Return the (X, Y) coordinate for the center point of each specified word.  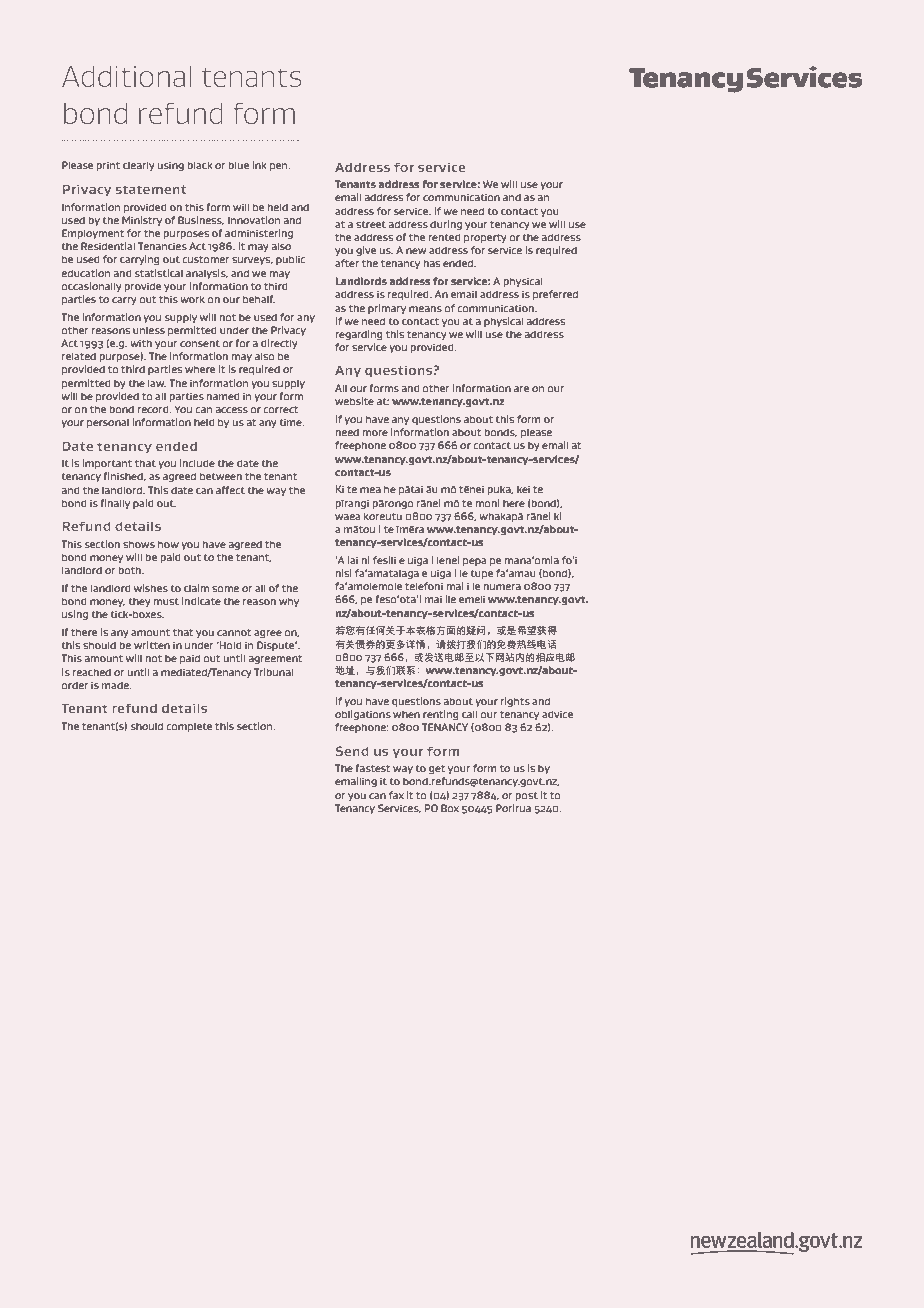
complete (189, 727)
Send (352, 751)
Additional (126, 76)
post (526, 796)
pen (280, 167)
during (446, 225)
